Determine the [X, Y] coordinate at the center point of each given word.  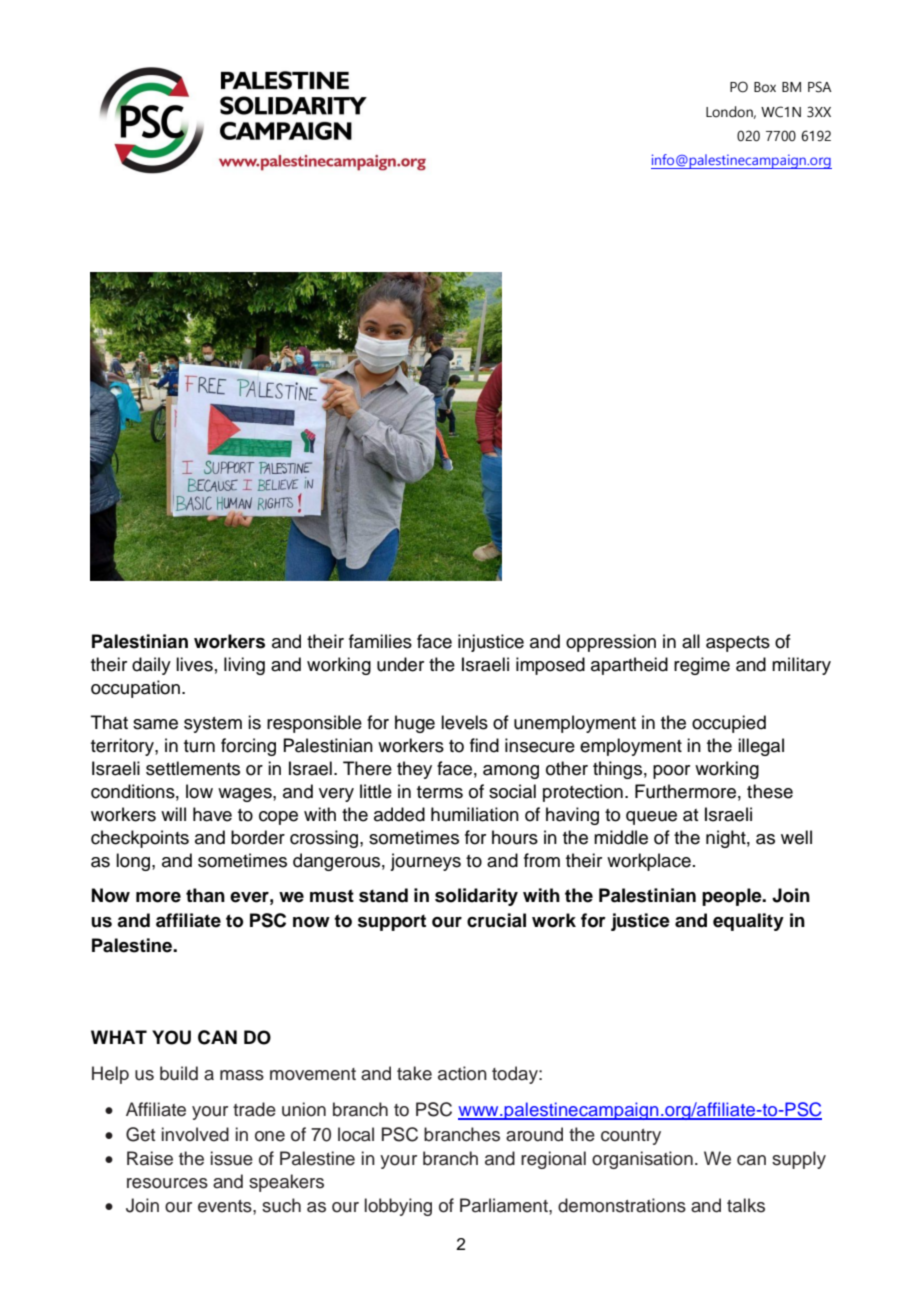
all [691, 641]
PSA [820, 87]
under [400, 664]
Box [765, 87]
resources [167, 1183]
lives [194, 664]
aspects [738, 644]
